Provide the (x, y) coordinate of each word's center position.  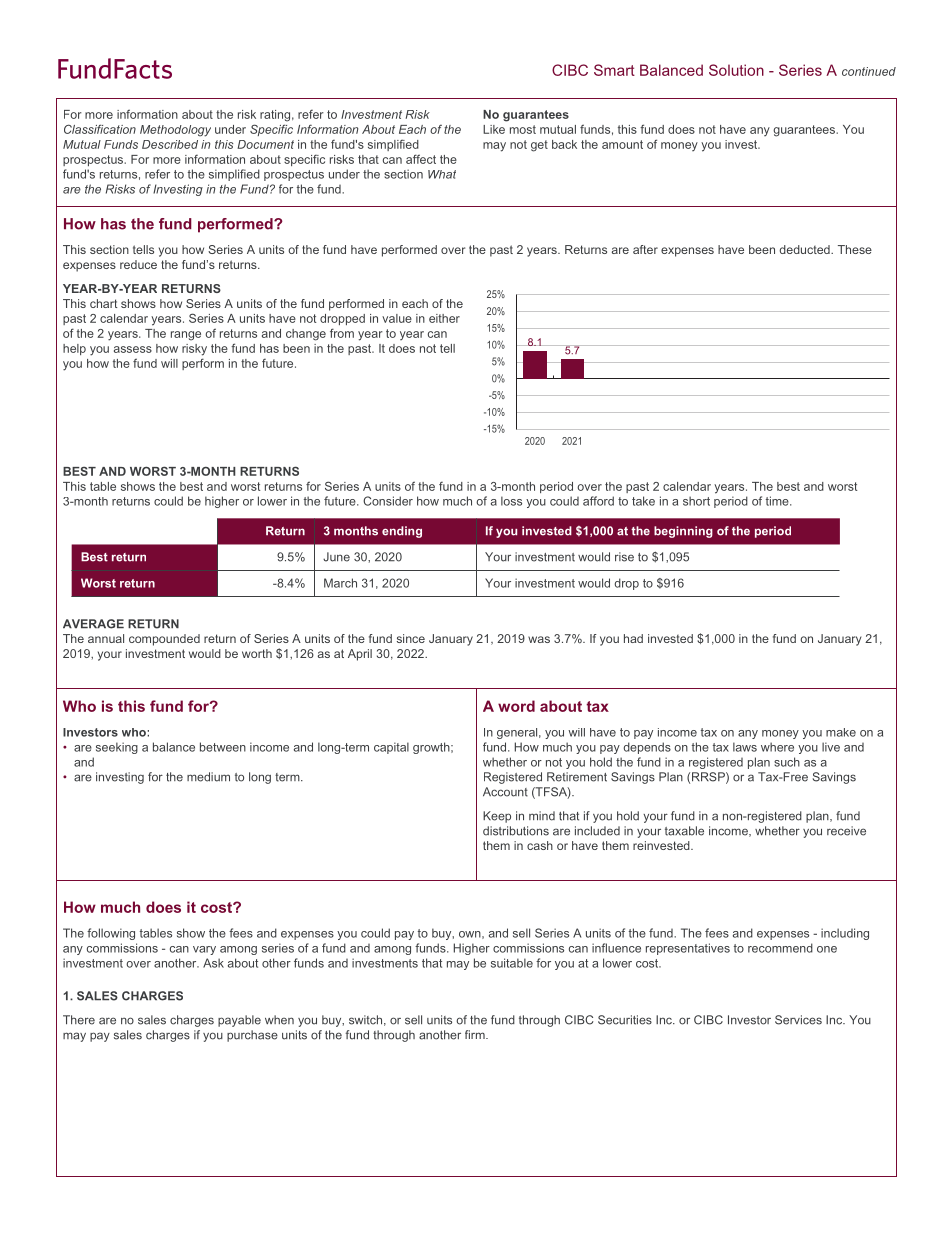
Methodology (175, 131)
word (516, 706)
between (223, 747)
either (444, 318)
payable (239, 1021)
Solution (736, 70)
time (778, 501)
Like (494, 129)
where (777, 747)
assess (133, 349)
